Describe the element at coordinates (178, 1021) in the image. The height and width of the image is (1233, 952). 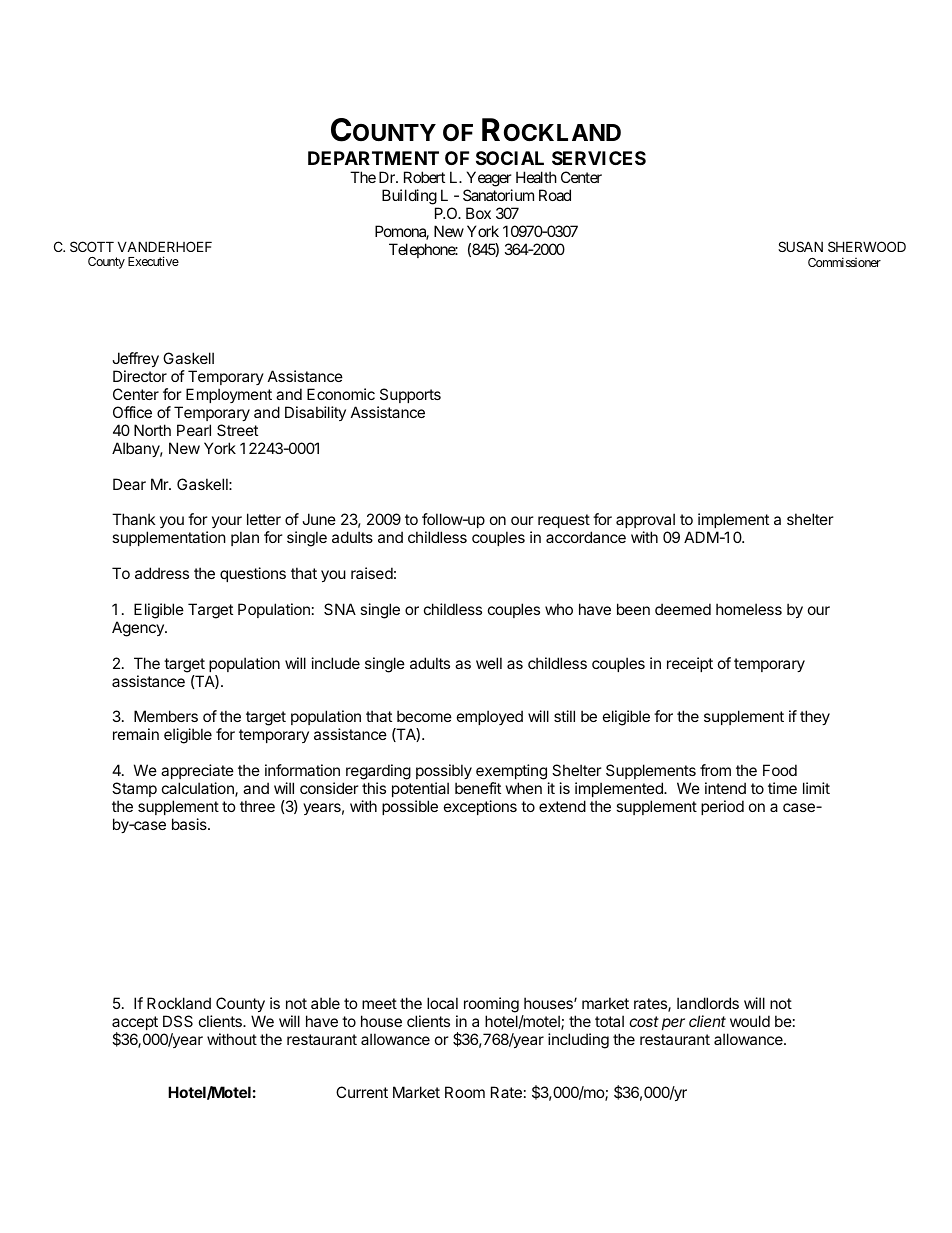
I see `DSS` at that location.
